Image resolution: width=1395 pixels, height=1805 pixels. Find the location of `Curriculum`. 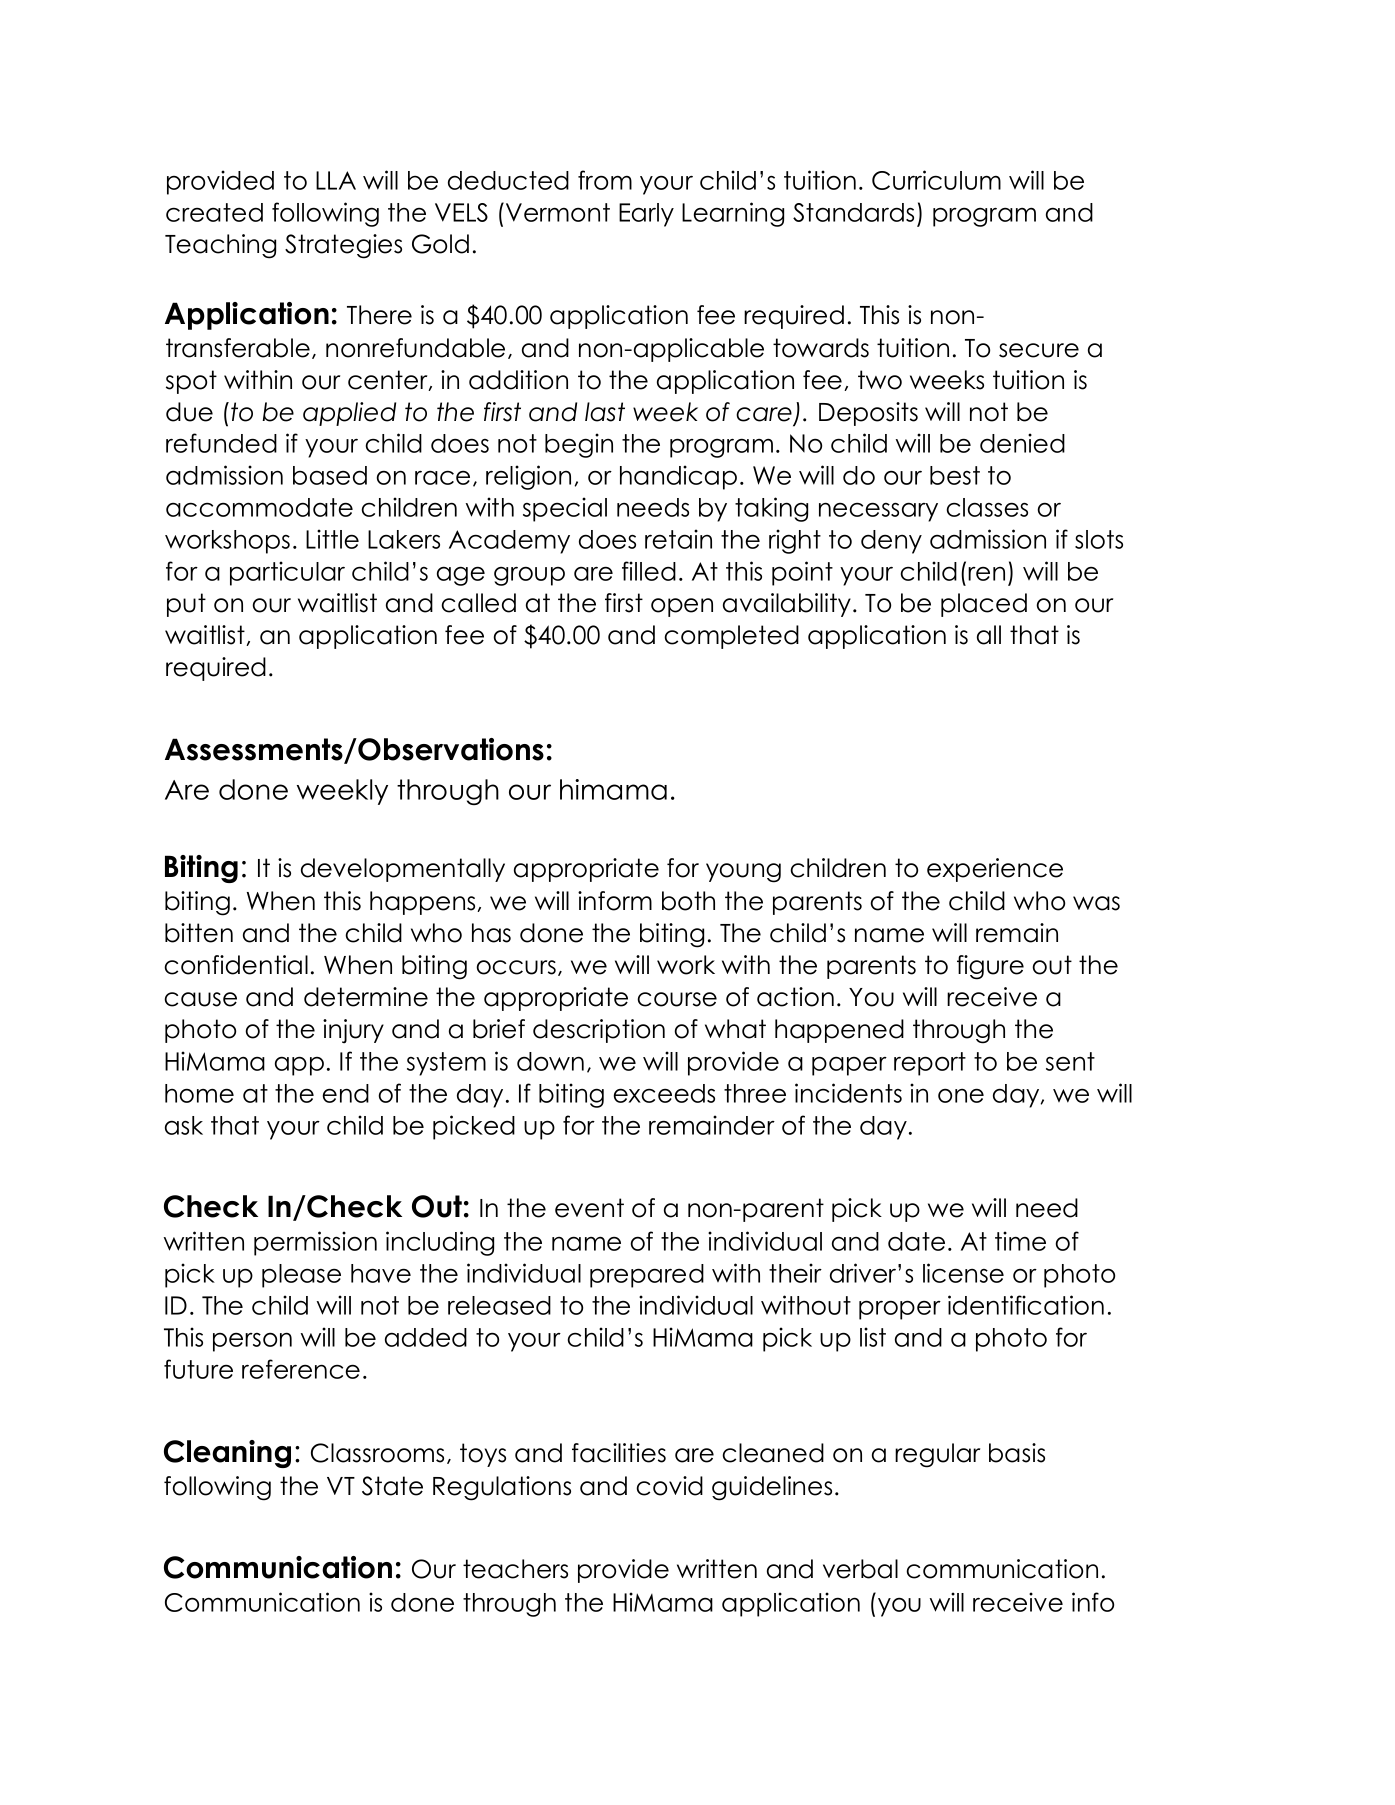

Curriculum is located at coordinates (936, 180).
